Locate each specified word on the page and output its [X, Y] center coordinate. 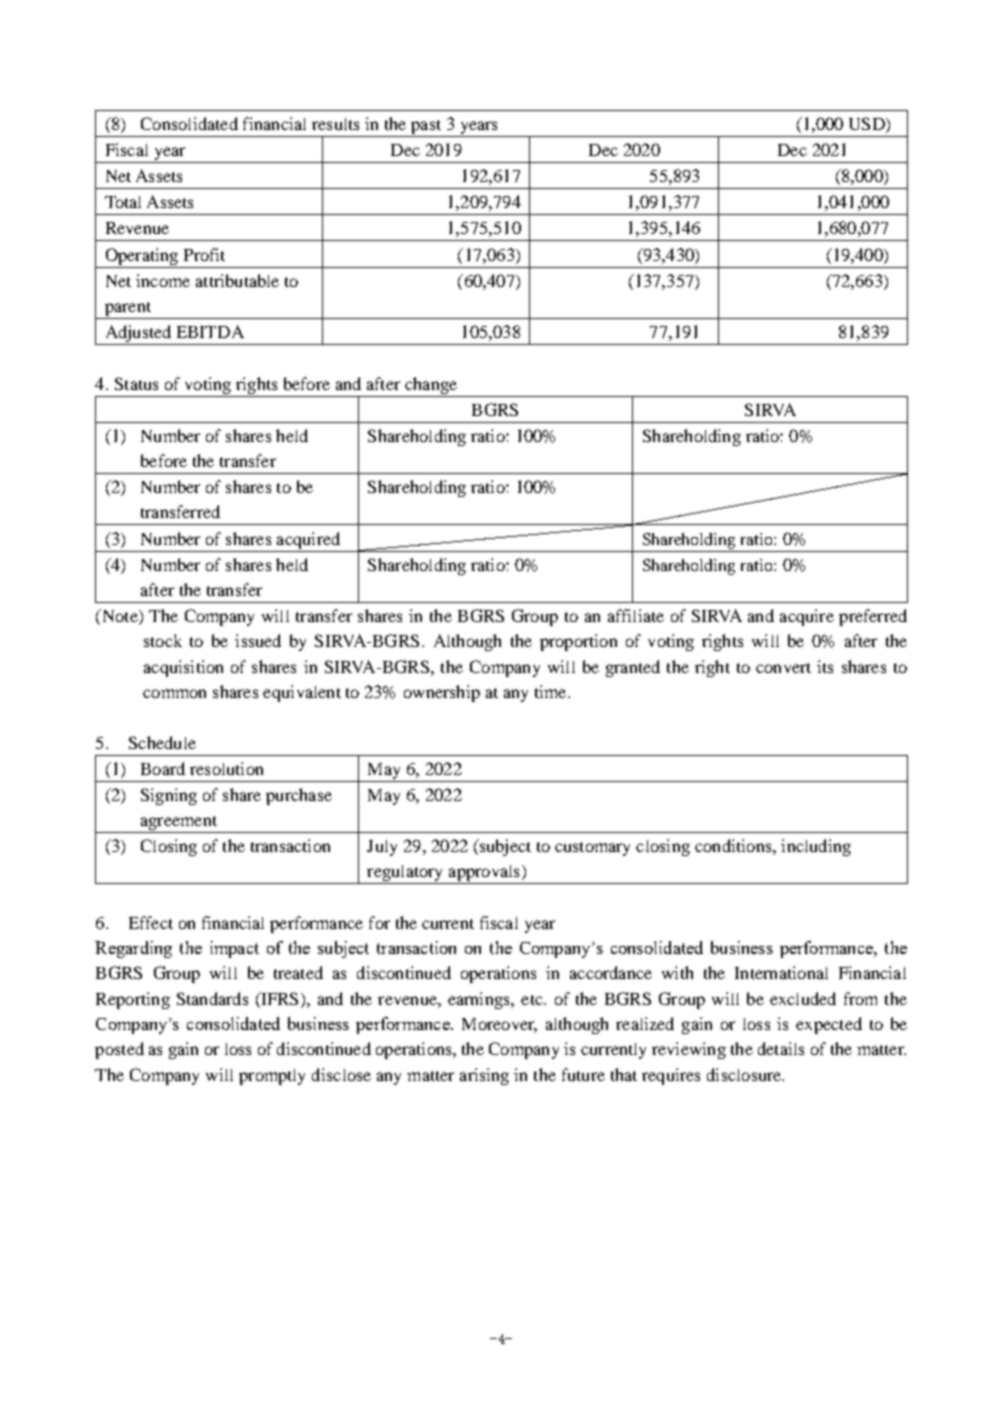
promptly [272, 1077]
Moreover [499, 1025]
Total [123, 202]
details [781, 1048]
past [426, 127]
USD [868, 125]
